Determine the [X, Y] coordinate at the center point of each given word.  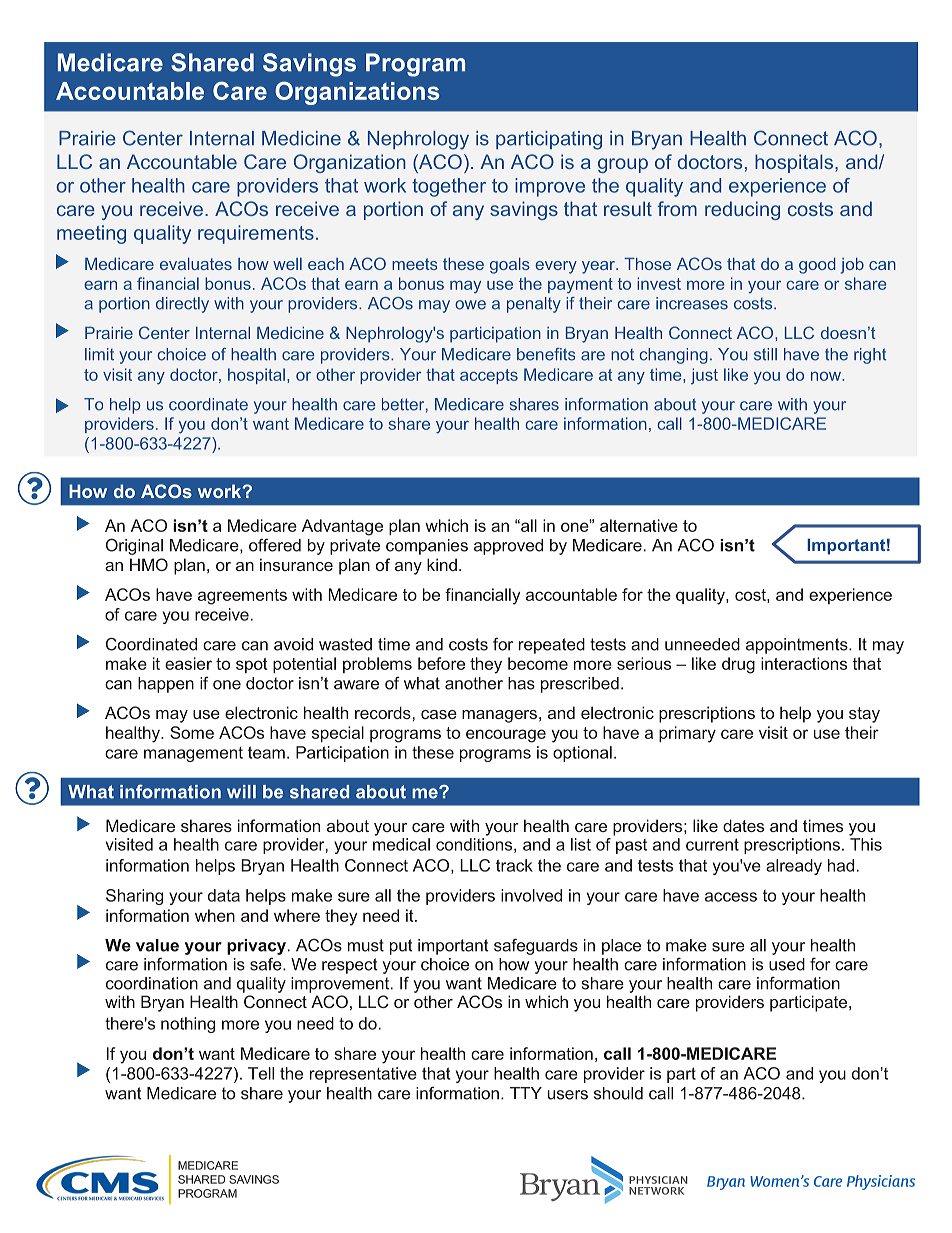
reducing [742, 210]
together [449, 187]
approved [508, 547]
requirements [256, 234]
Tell [261, 1073]
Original [134, 546]
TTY [526, 1093]
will [241, 791]
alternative [639, 525]
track [514, 865]
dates [743, 825]
